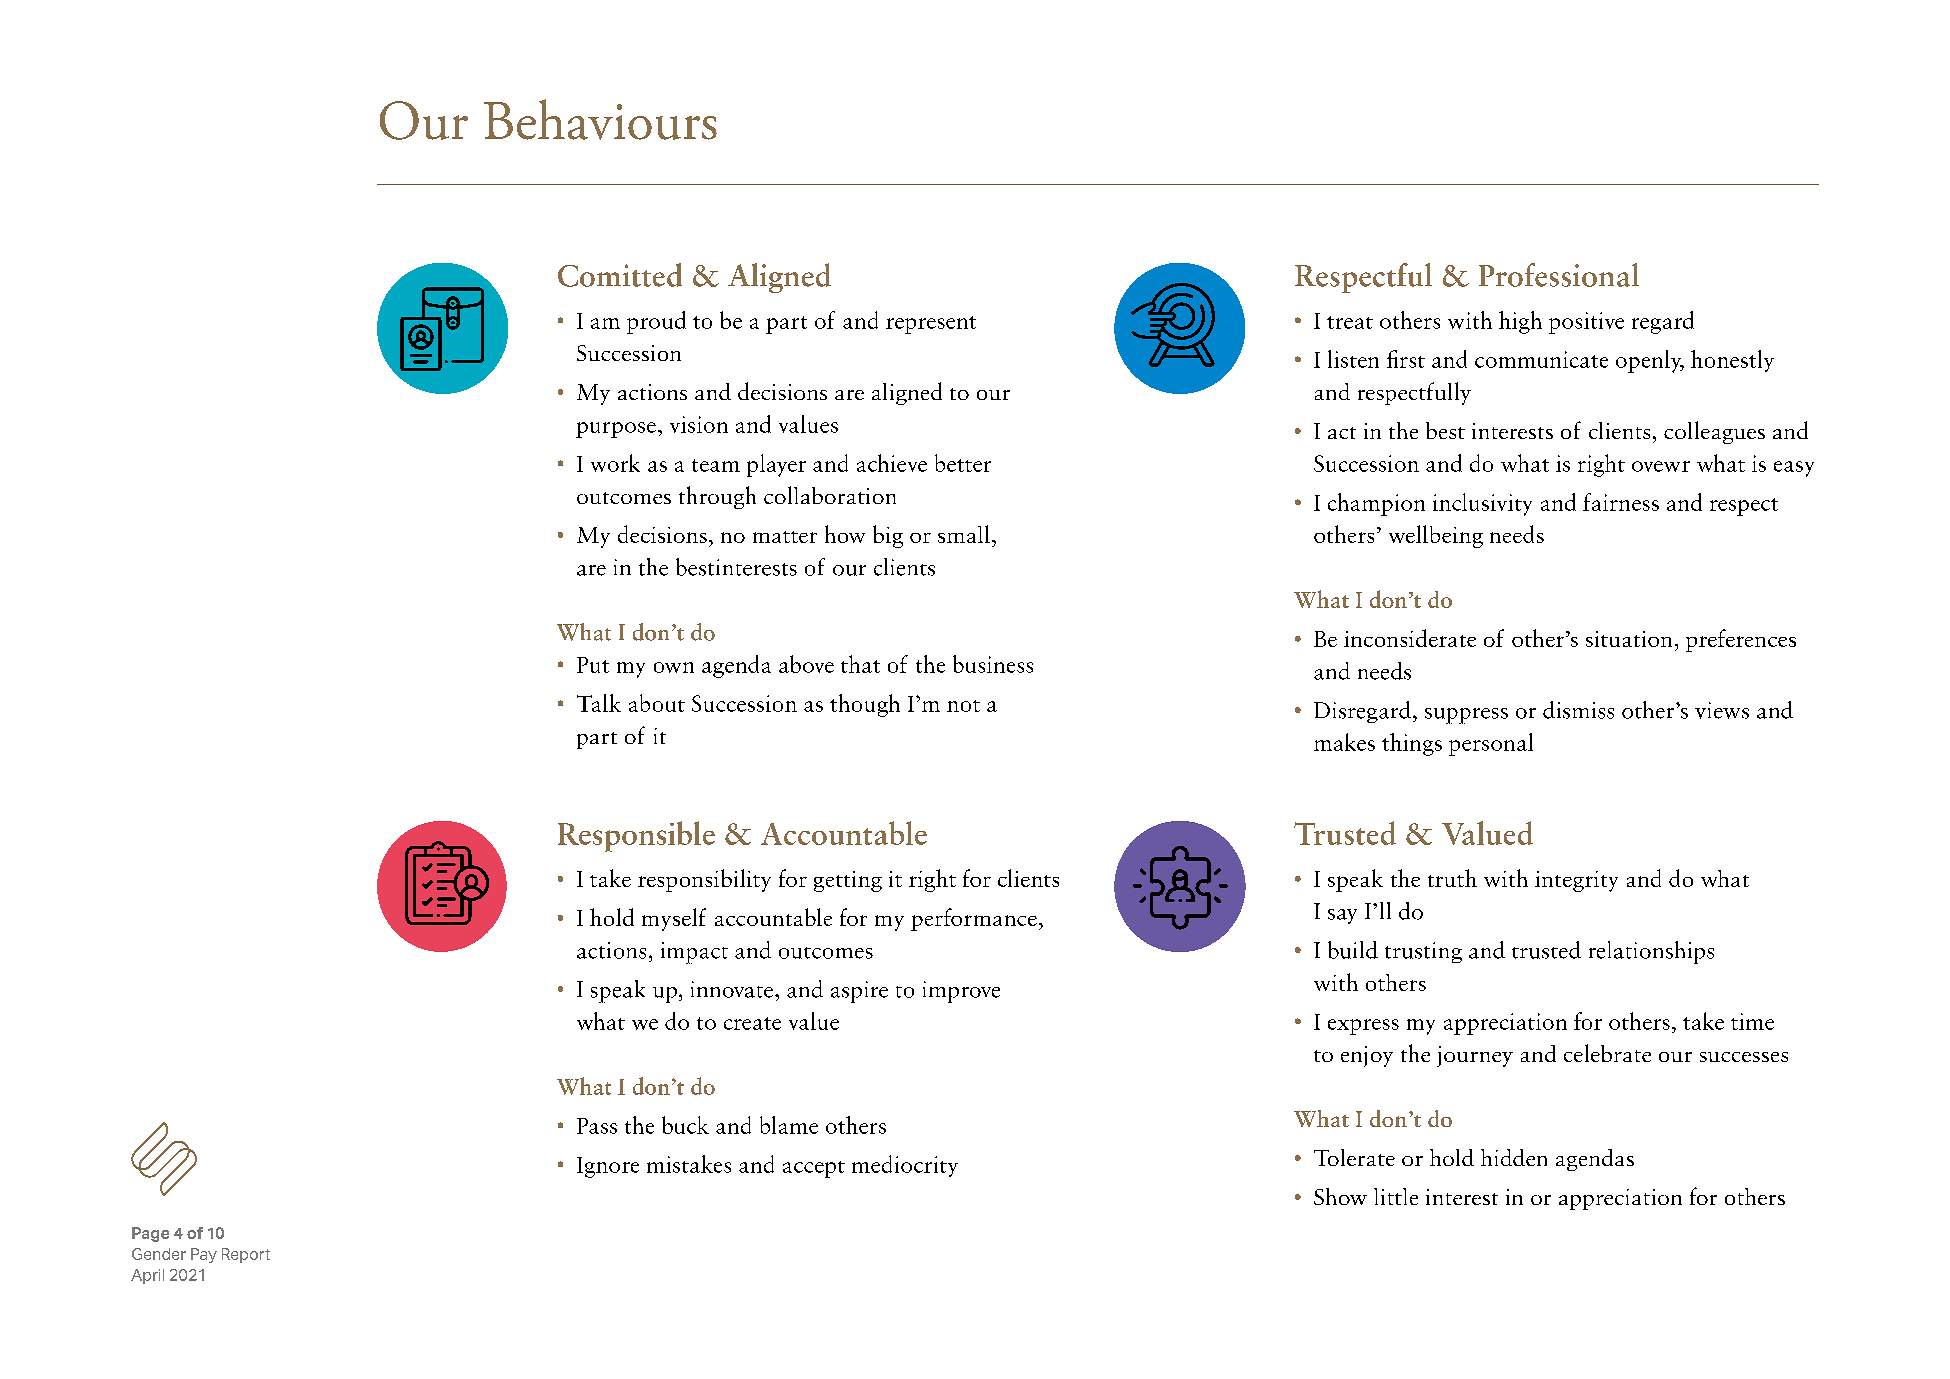 The width and height of the image is (1950, 1379). I want to click on Professional, so click(1559, 275).
